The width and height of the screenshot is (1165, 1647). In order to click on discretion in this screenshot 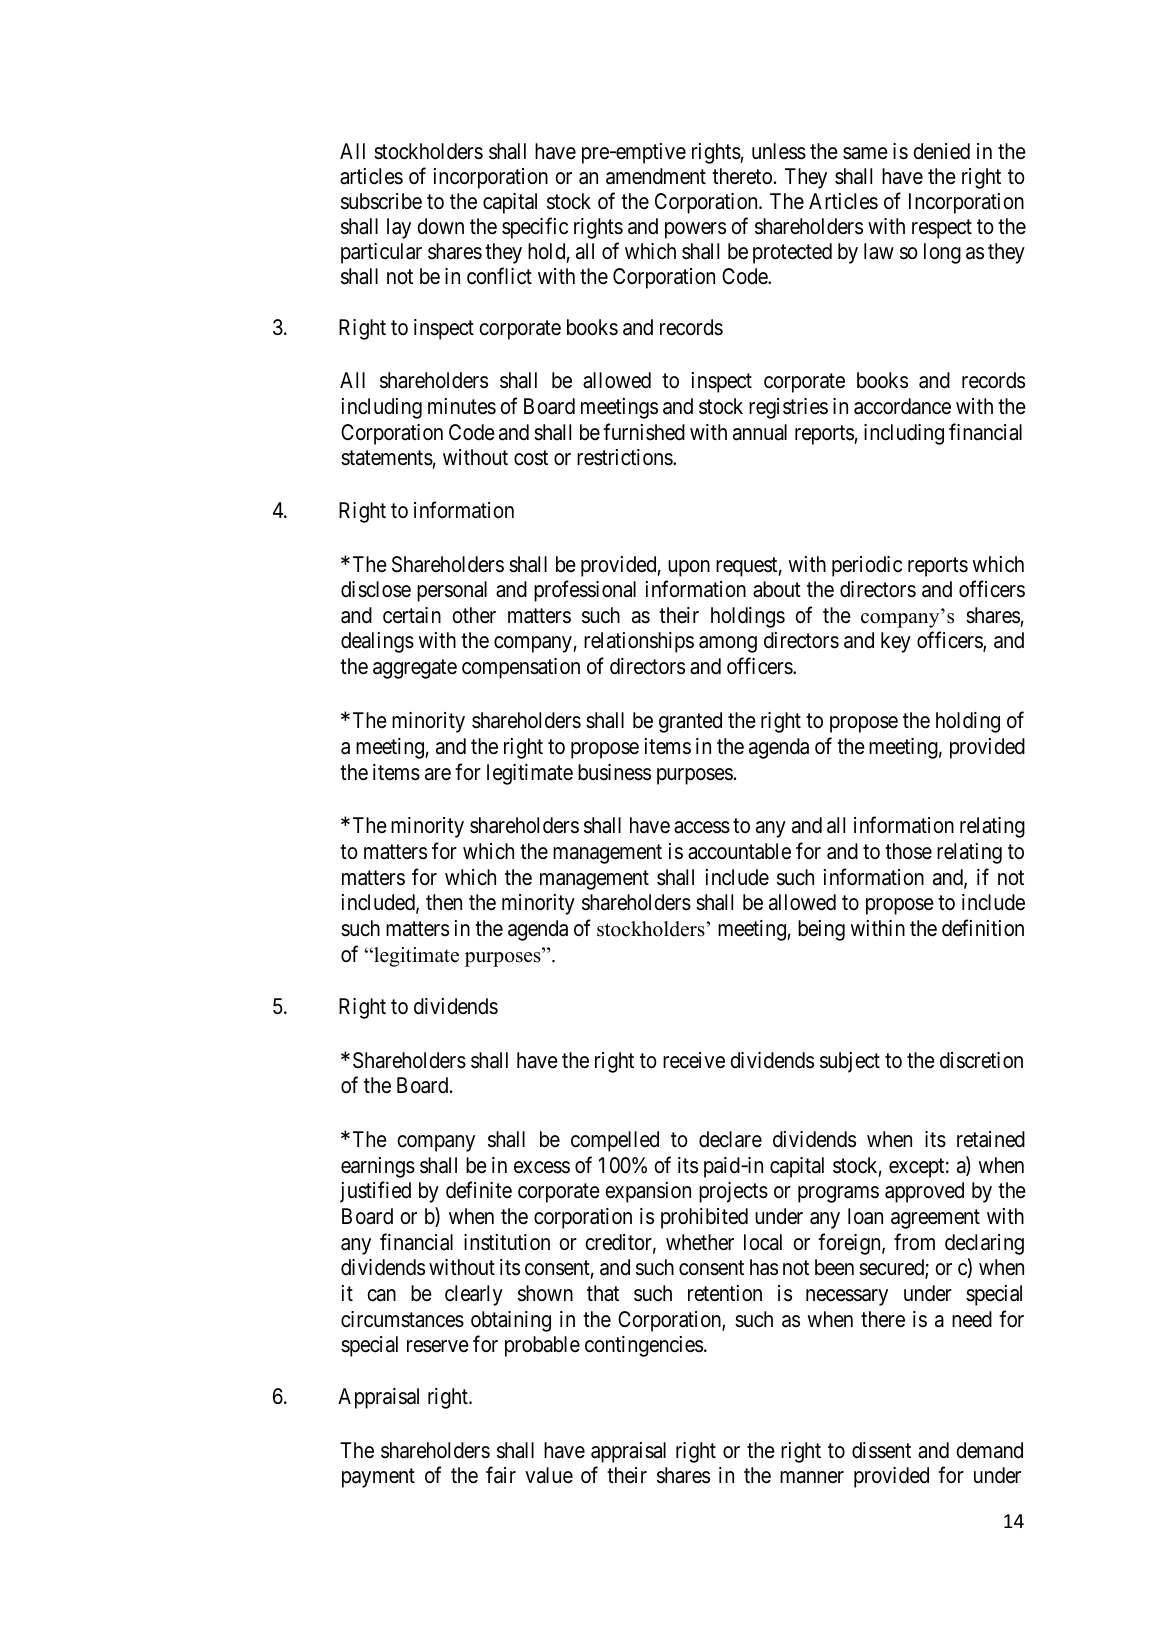, I will do `click(981, 1060)`.
